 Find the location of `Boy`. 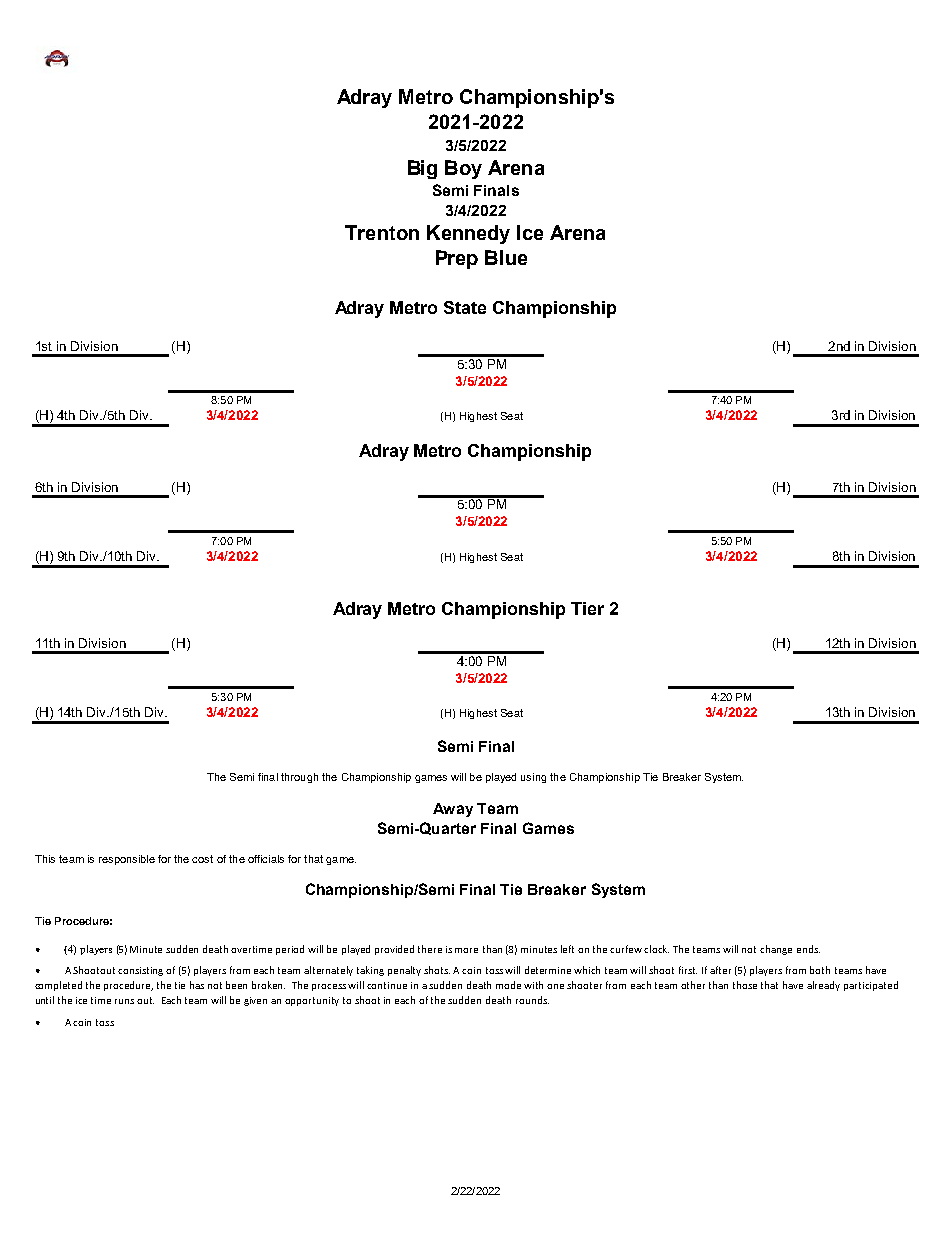

Boy is located at coordinates (463, 169).
